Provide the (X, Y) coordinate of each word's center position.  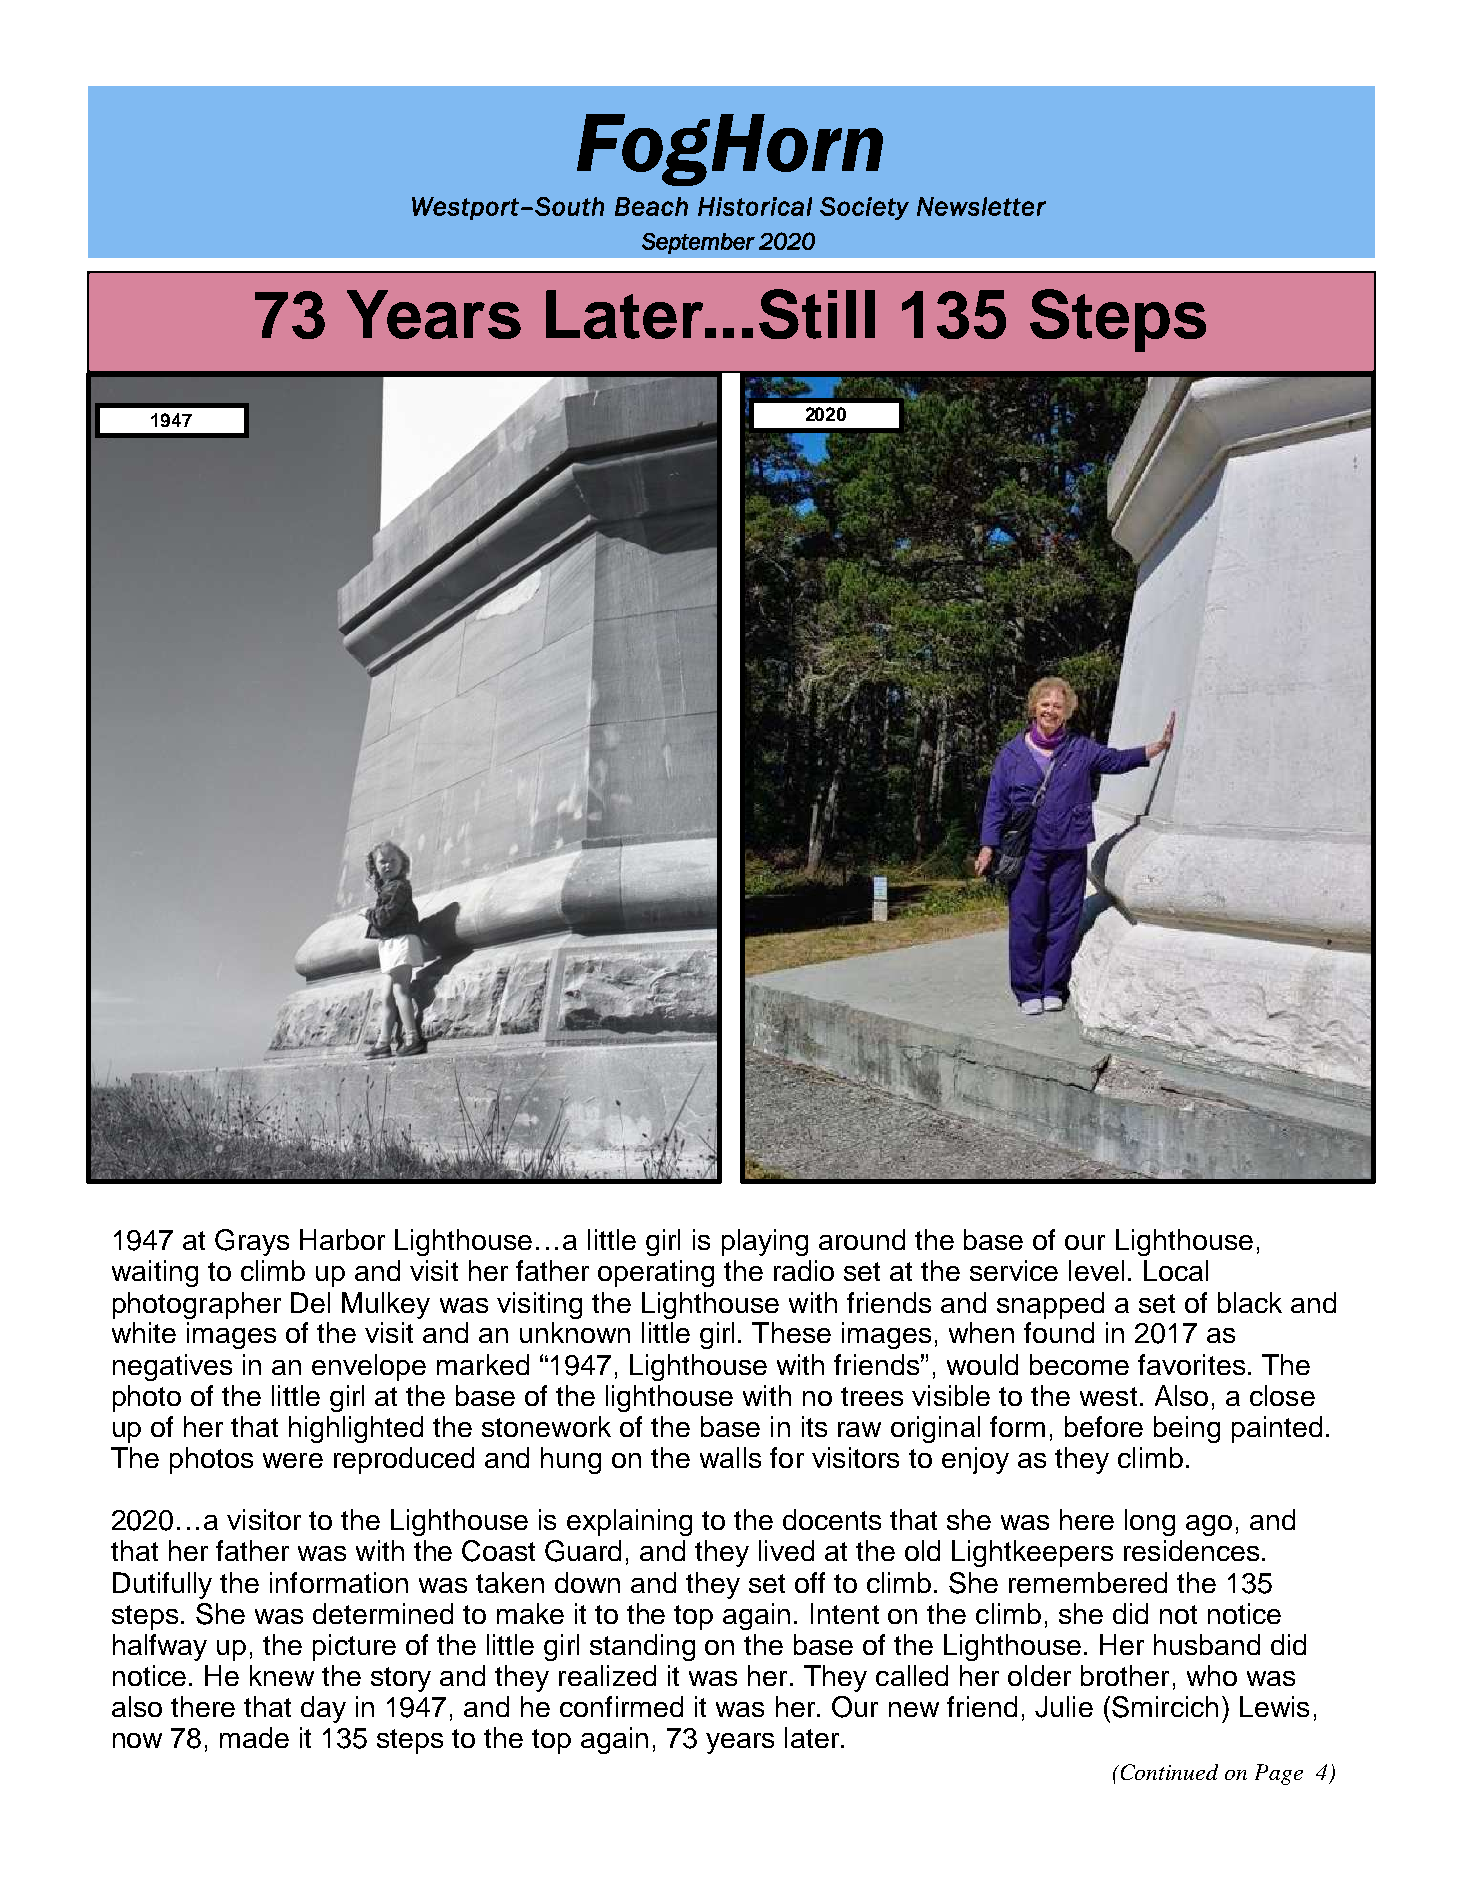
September (698, 243)
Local (1176, 1270)
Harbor (342, 1239)
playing (765, 1242)
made (254, 1737)
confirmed (621, 1706)
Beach (651, 206)
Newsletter (981, 206)
